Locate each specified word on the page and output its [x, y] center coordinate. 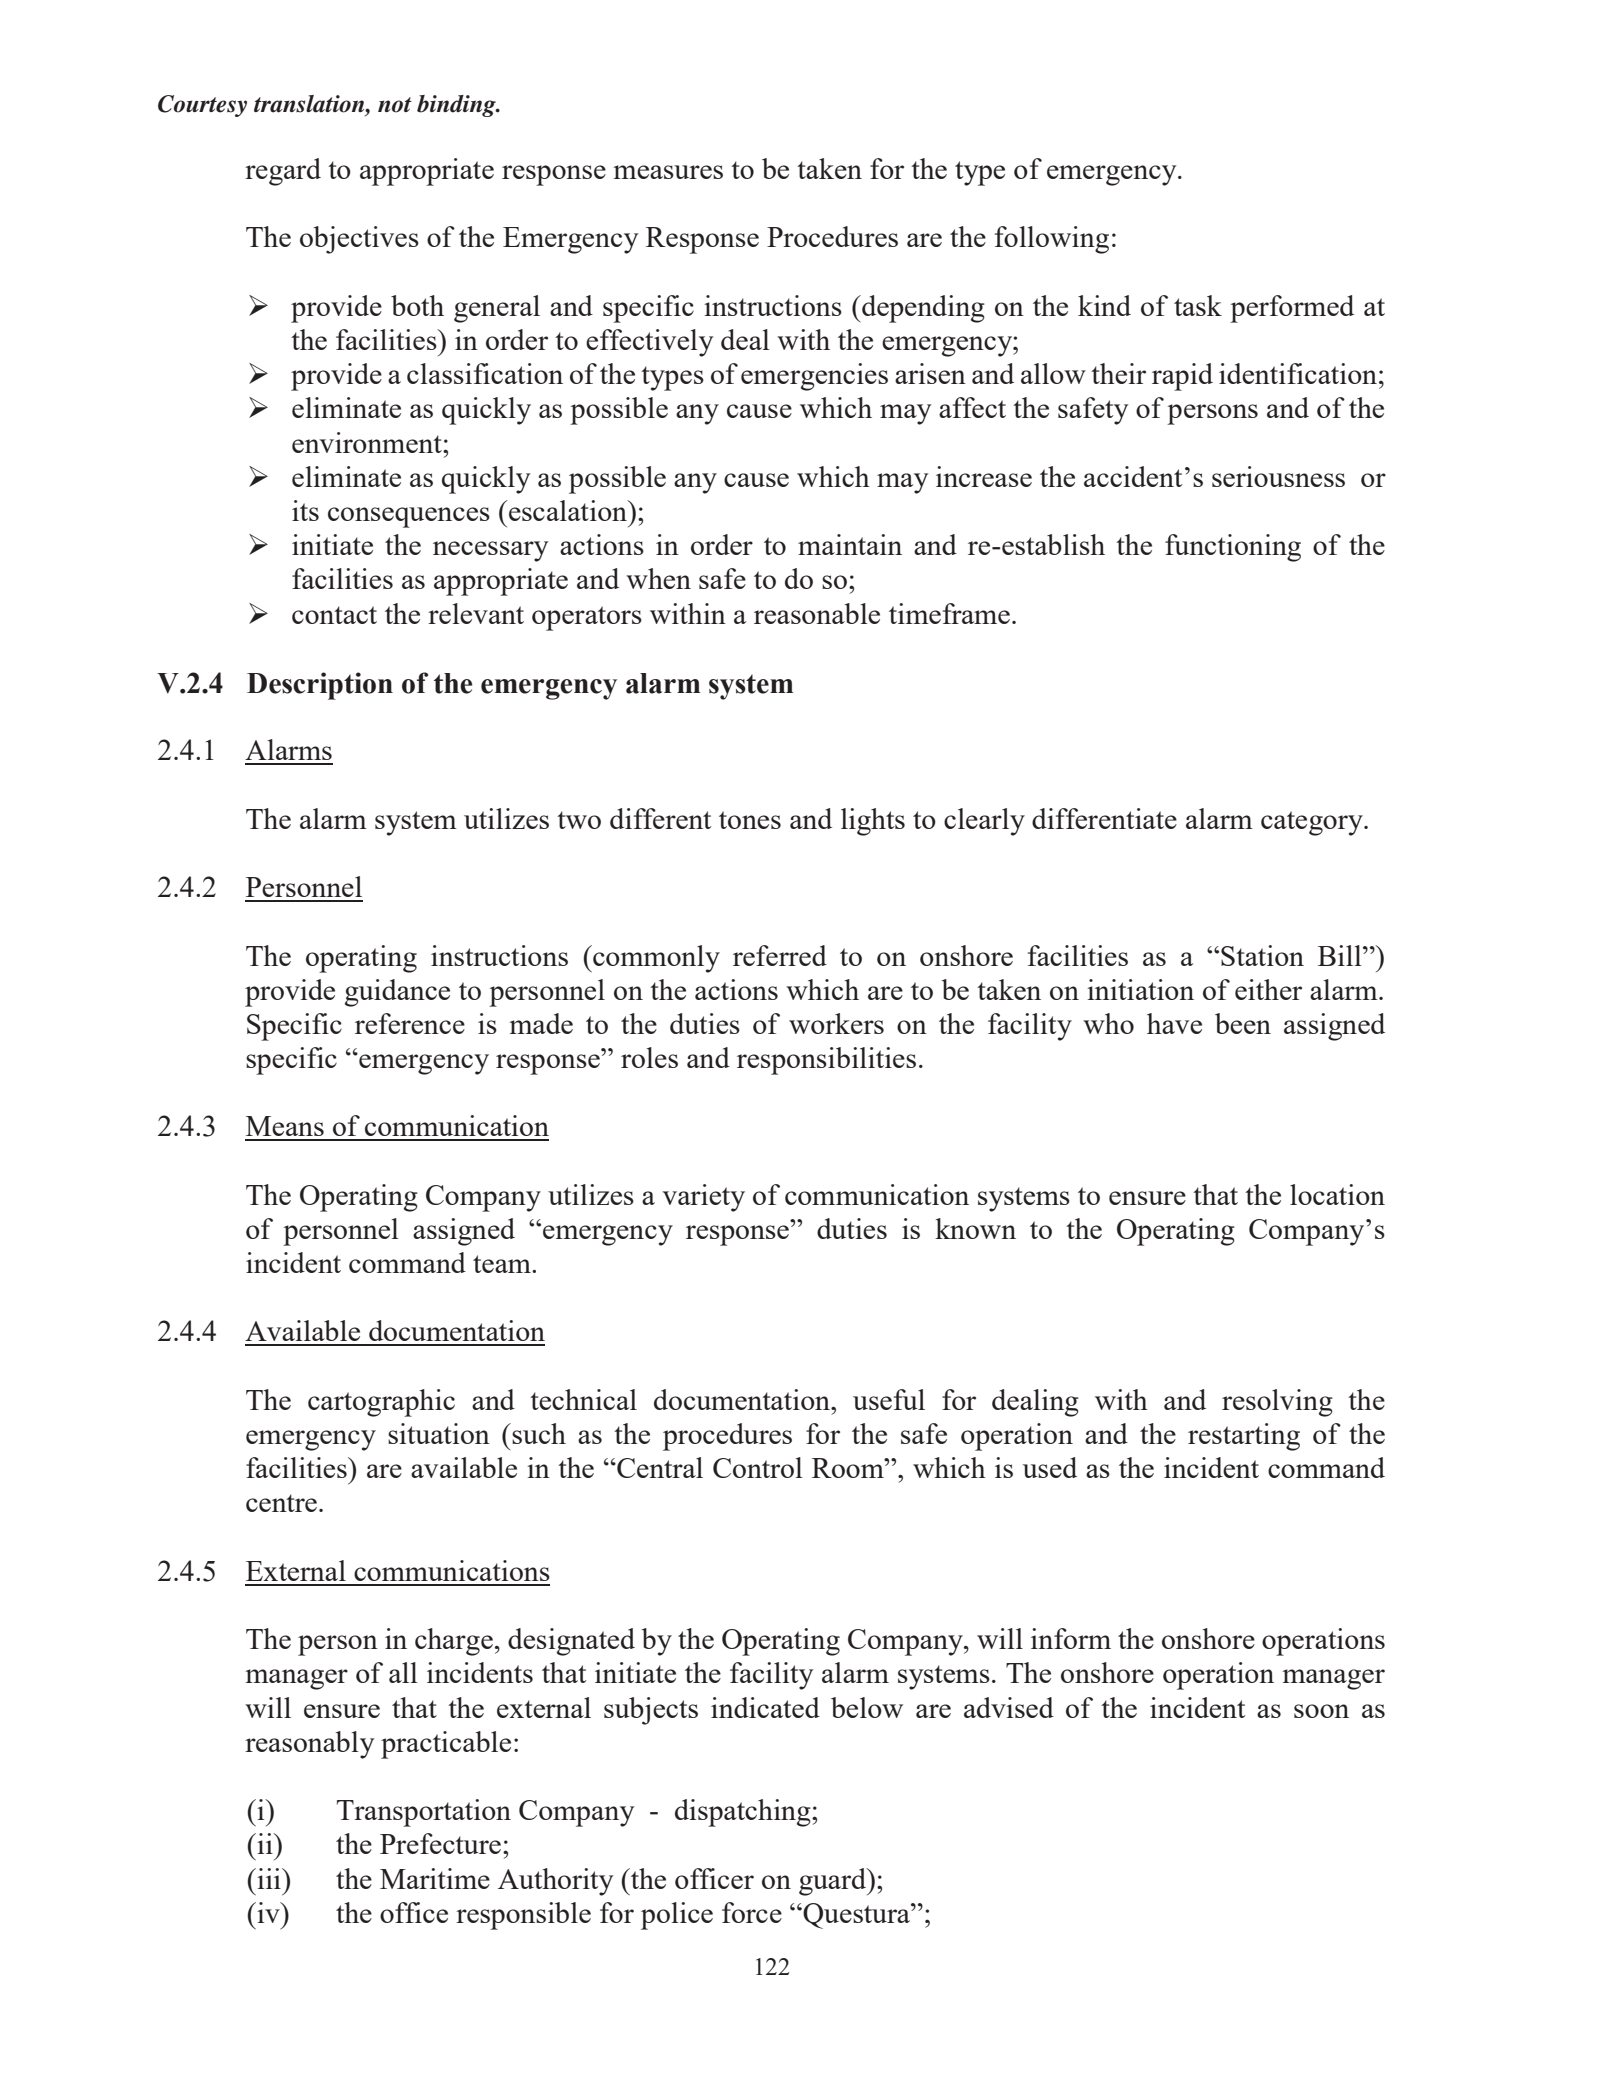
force [752, 1912]
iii [269, 1878]
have [1174, 1023]
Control [758, 1467]
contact [334, 615]
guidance [397, 993]
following [1052, 240]
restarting [1244, 1437]
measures [668, 172]
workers [836, 1023]
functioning [1233, 548]
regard [283, 172]
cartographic [381, 1403]
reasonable [817, 613]
